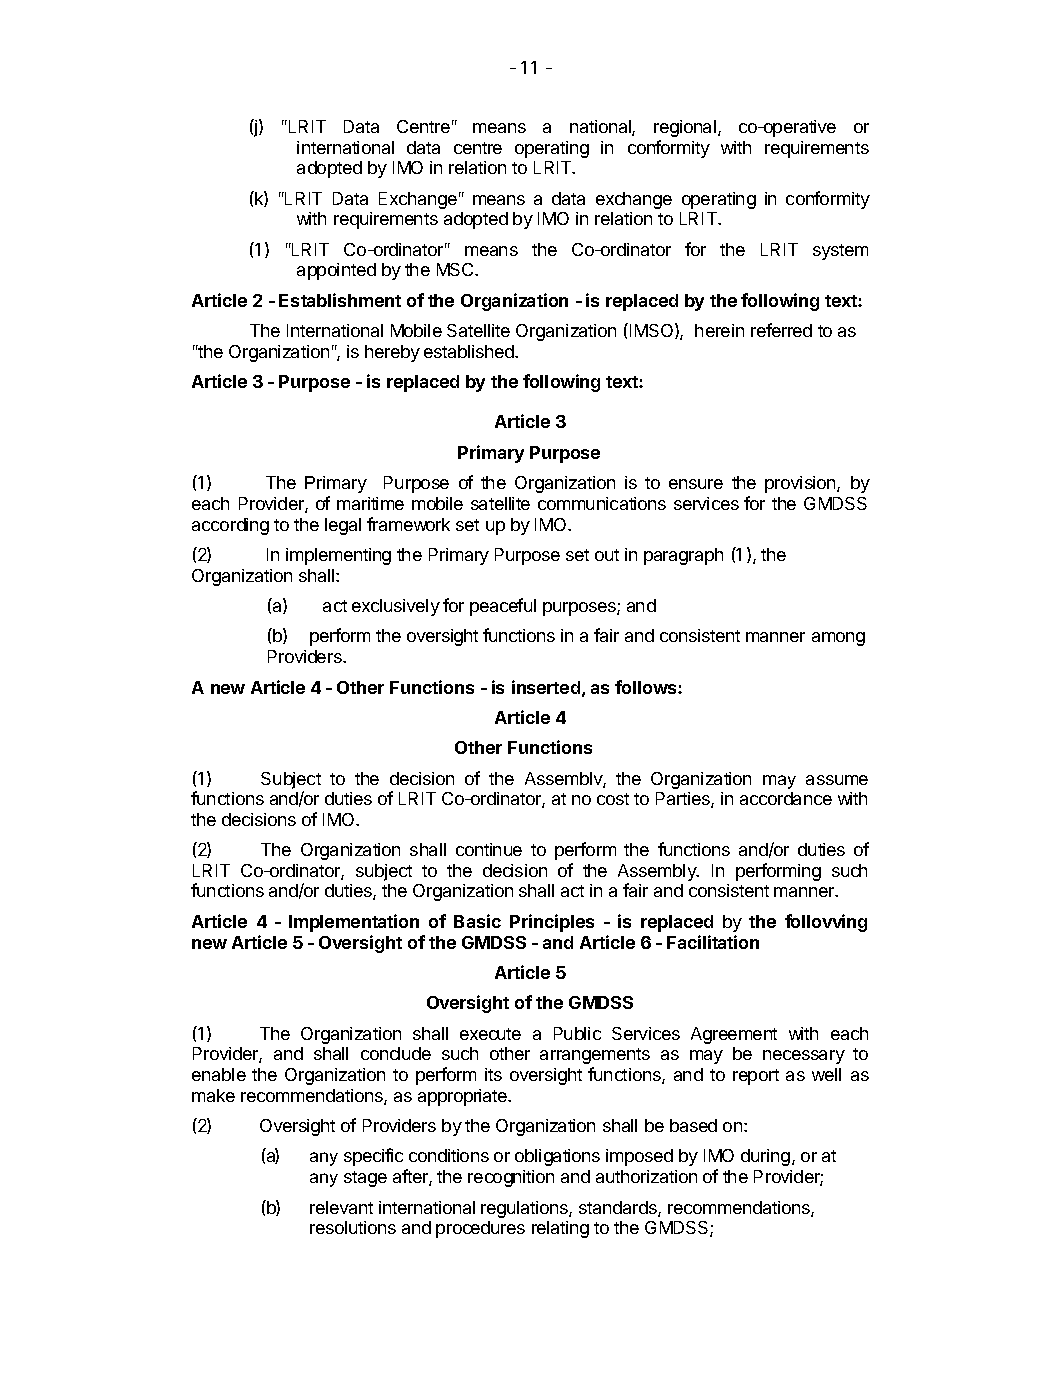 This image has width=1062, height=1374. Describe the element at coordinates (838, 639) in the image. I see `among` at that location.
